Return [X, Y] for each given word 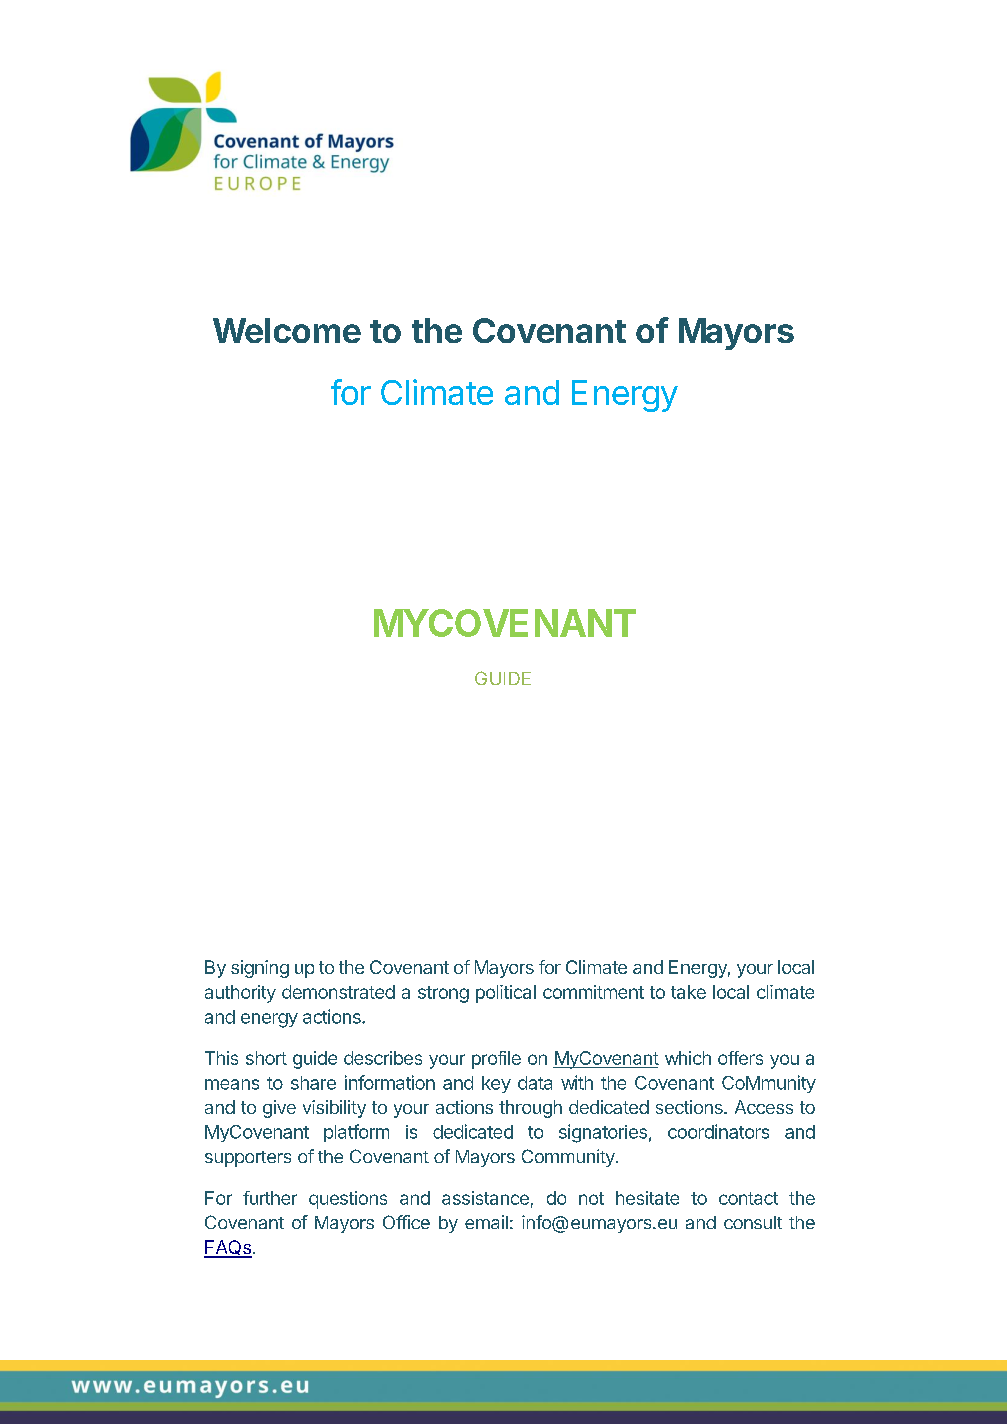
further [270, 1198]
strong [443, 994]
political [506, 994]
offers [740, 1058]
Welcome [287, 330]
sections [690, 1107]
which [688, 1058]
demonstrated [338, 992]
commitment [593, 992]
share [313, 1083]
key [496, 1084]
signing [260, 969]
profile [496, 1060]
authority [240, 994]
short [266, 1058]
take [688, 992]
